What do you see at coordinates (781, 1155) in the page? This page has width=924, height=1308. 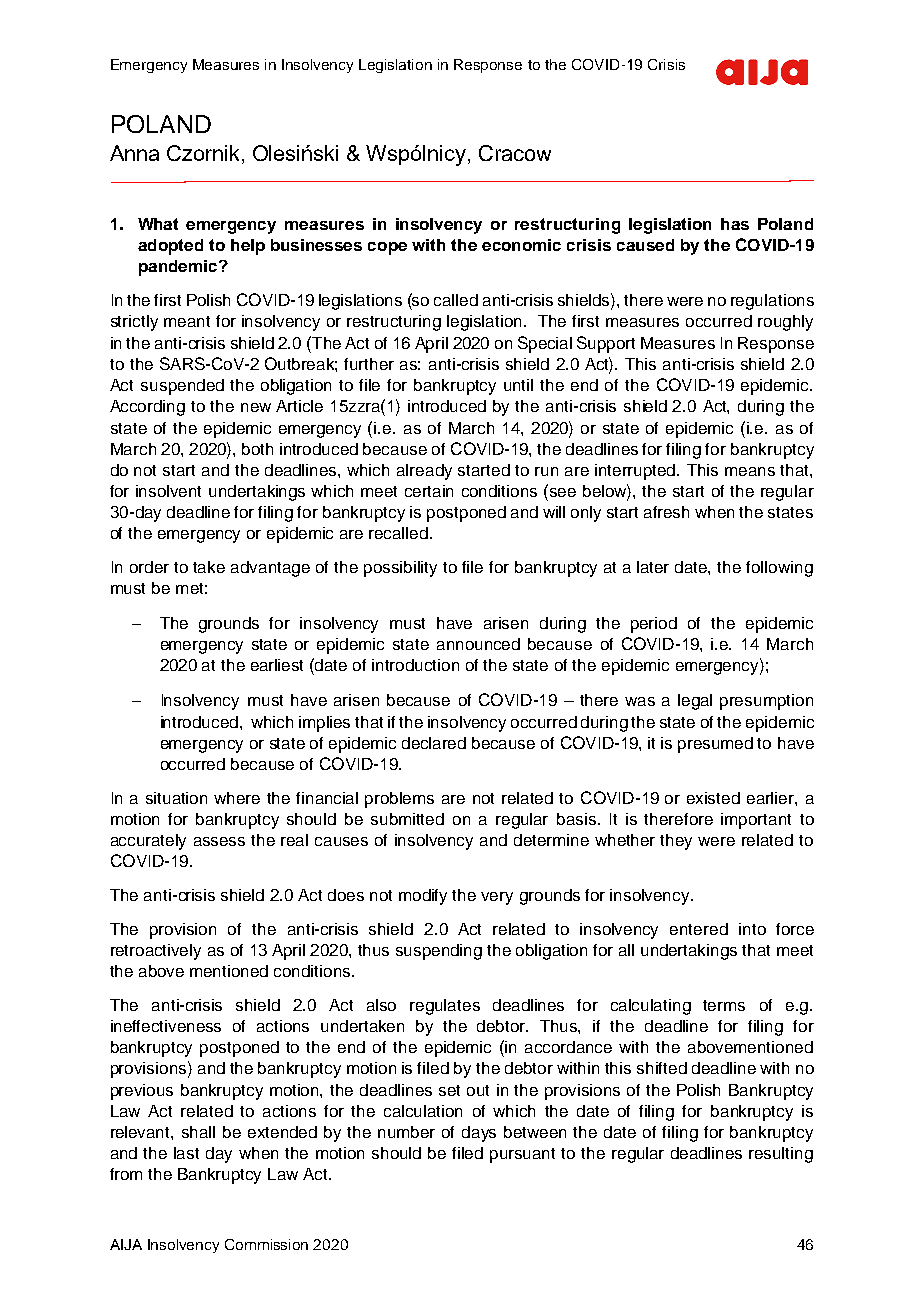 I see `resulting` at bounding box center [781, 1155].
